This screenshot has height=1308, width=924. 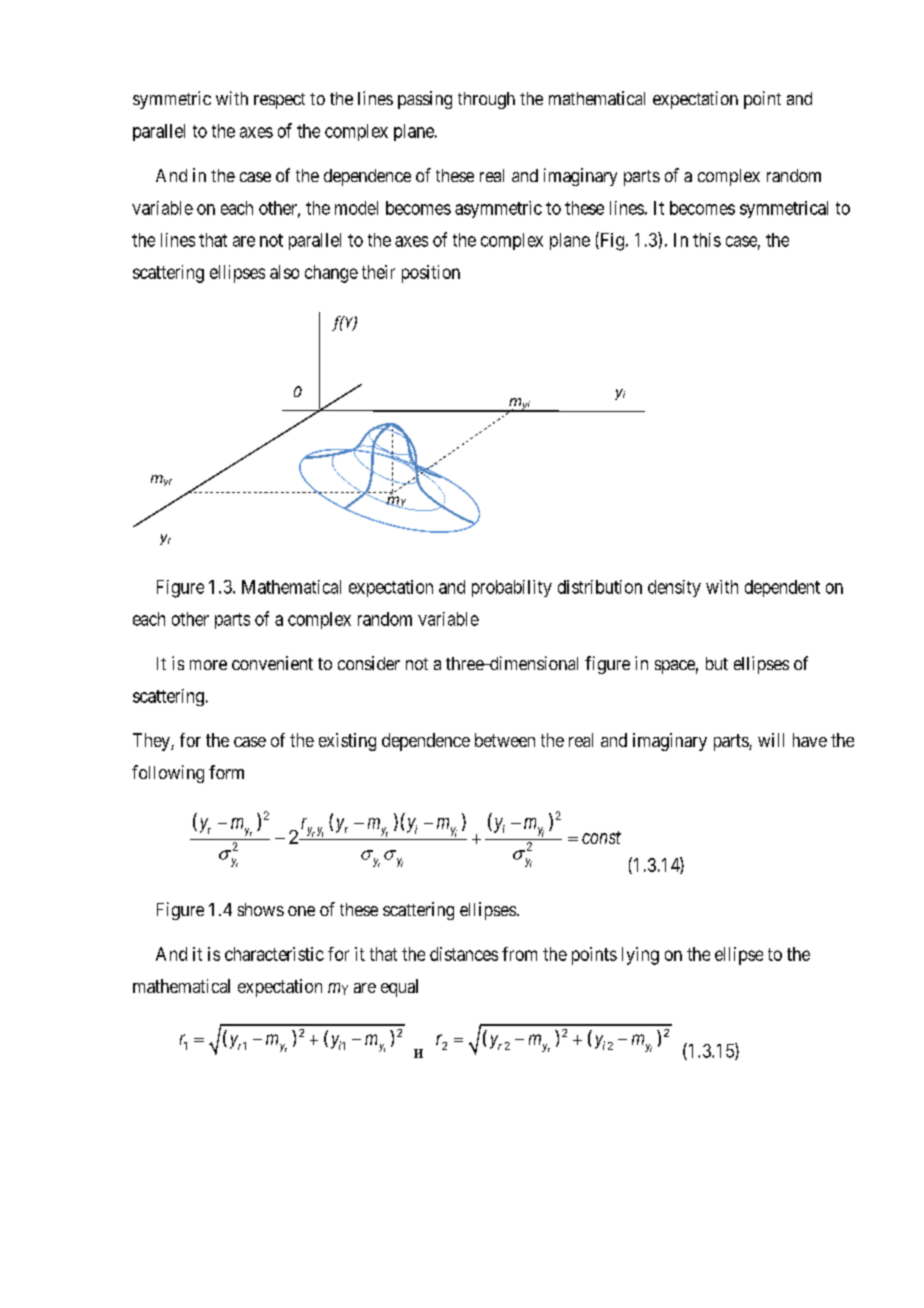 I want to click on probability, so click(x=512, y=588).
